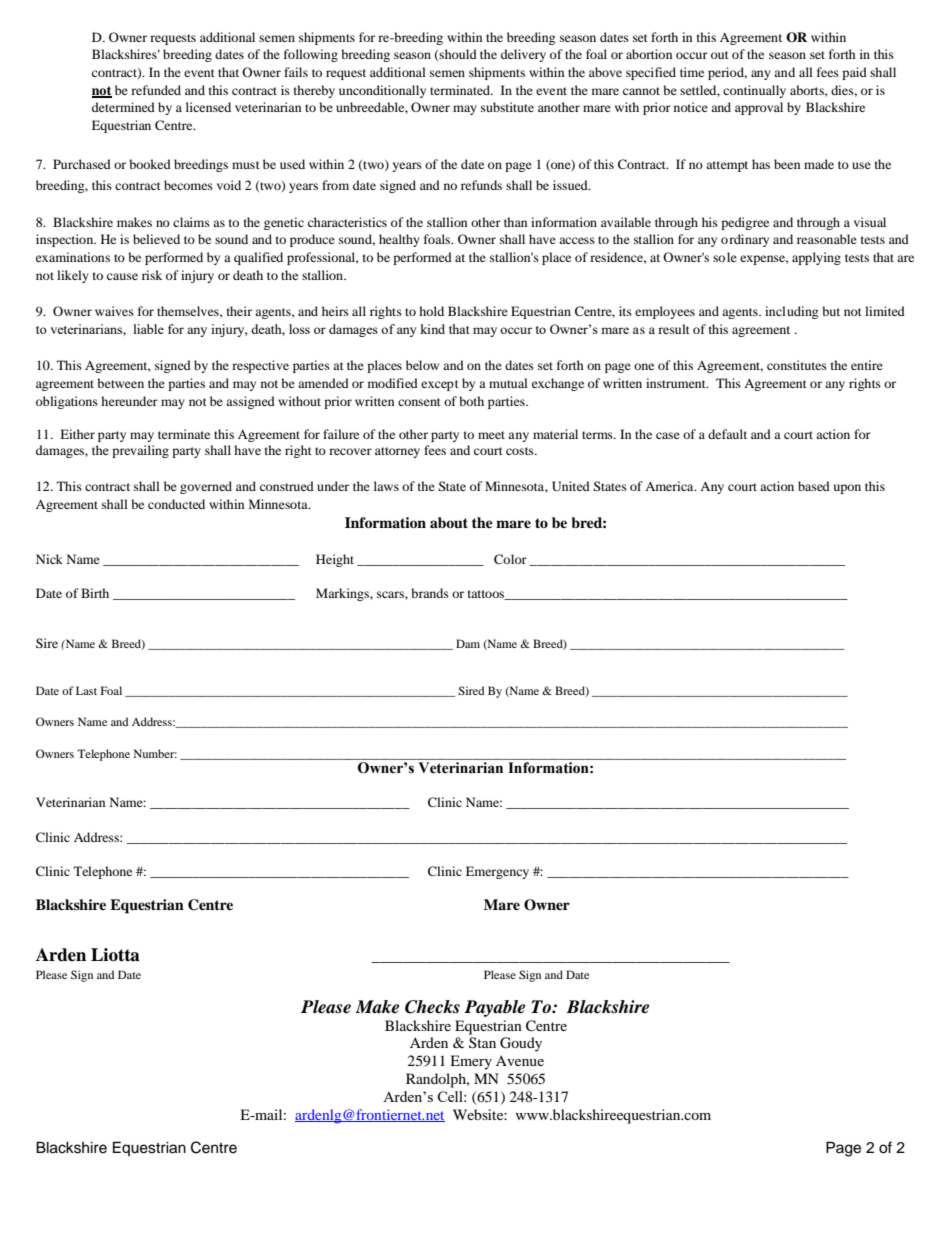  What do you see at coordinates (458, 54) in the screenshot?
I see `should` at bounding box center [458, 54].
